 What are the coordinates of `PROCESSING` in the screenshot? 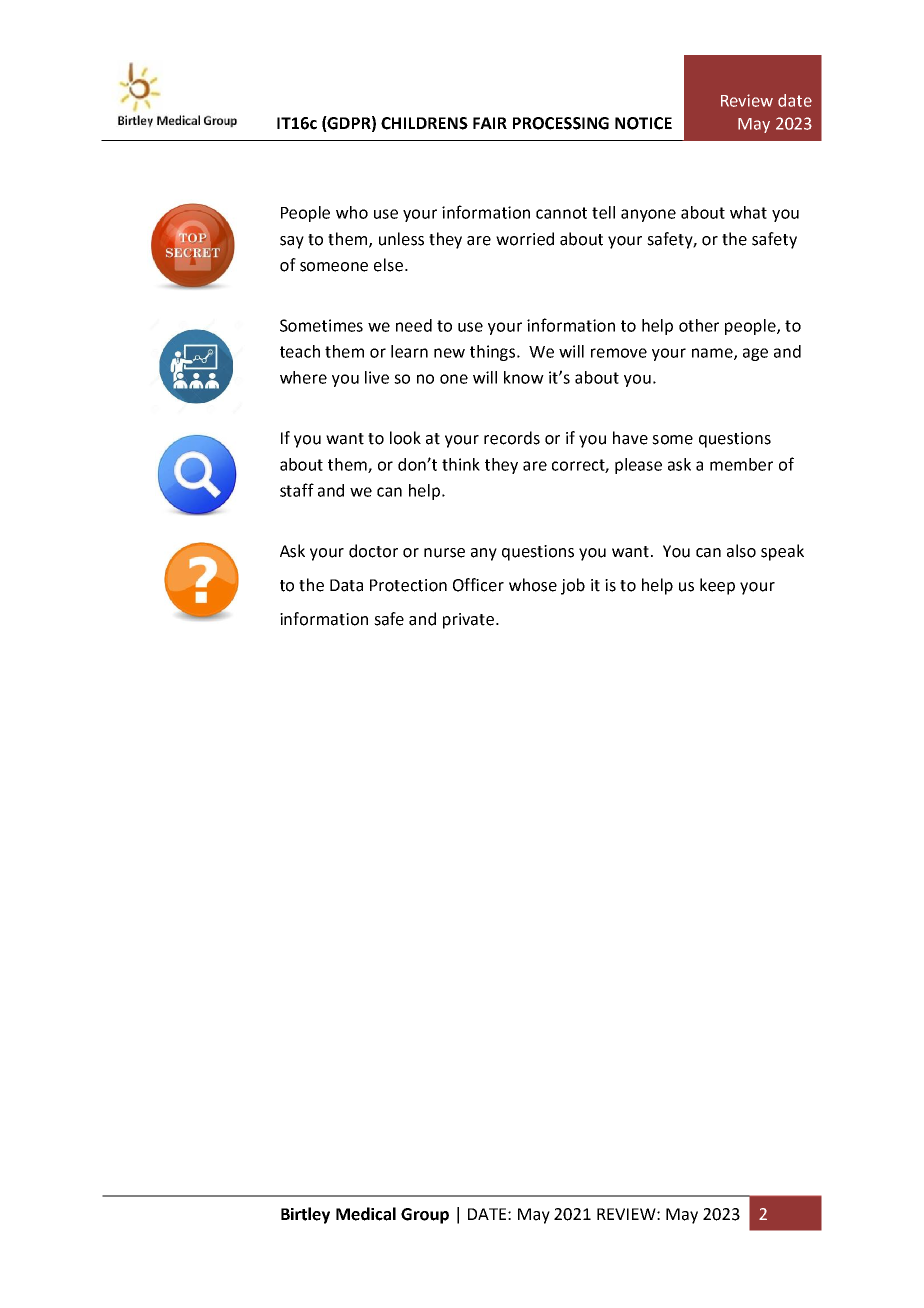 It's located at (561, 123).
